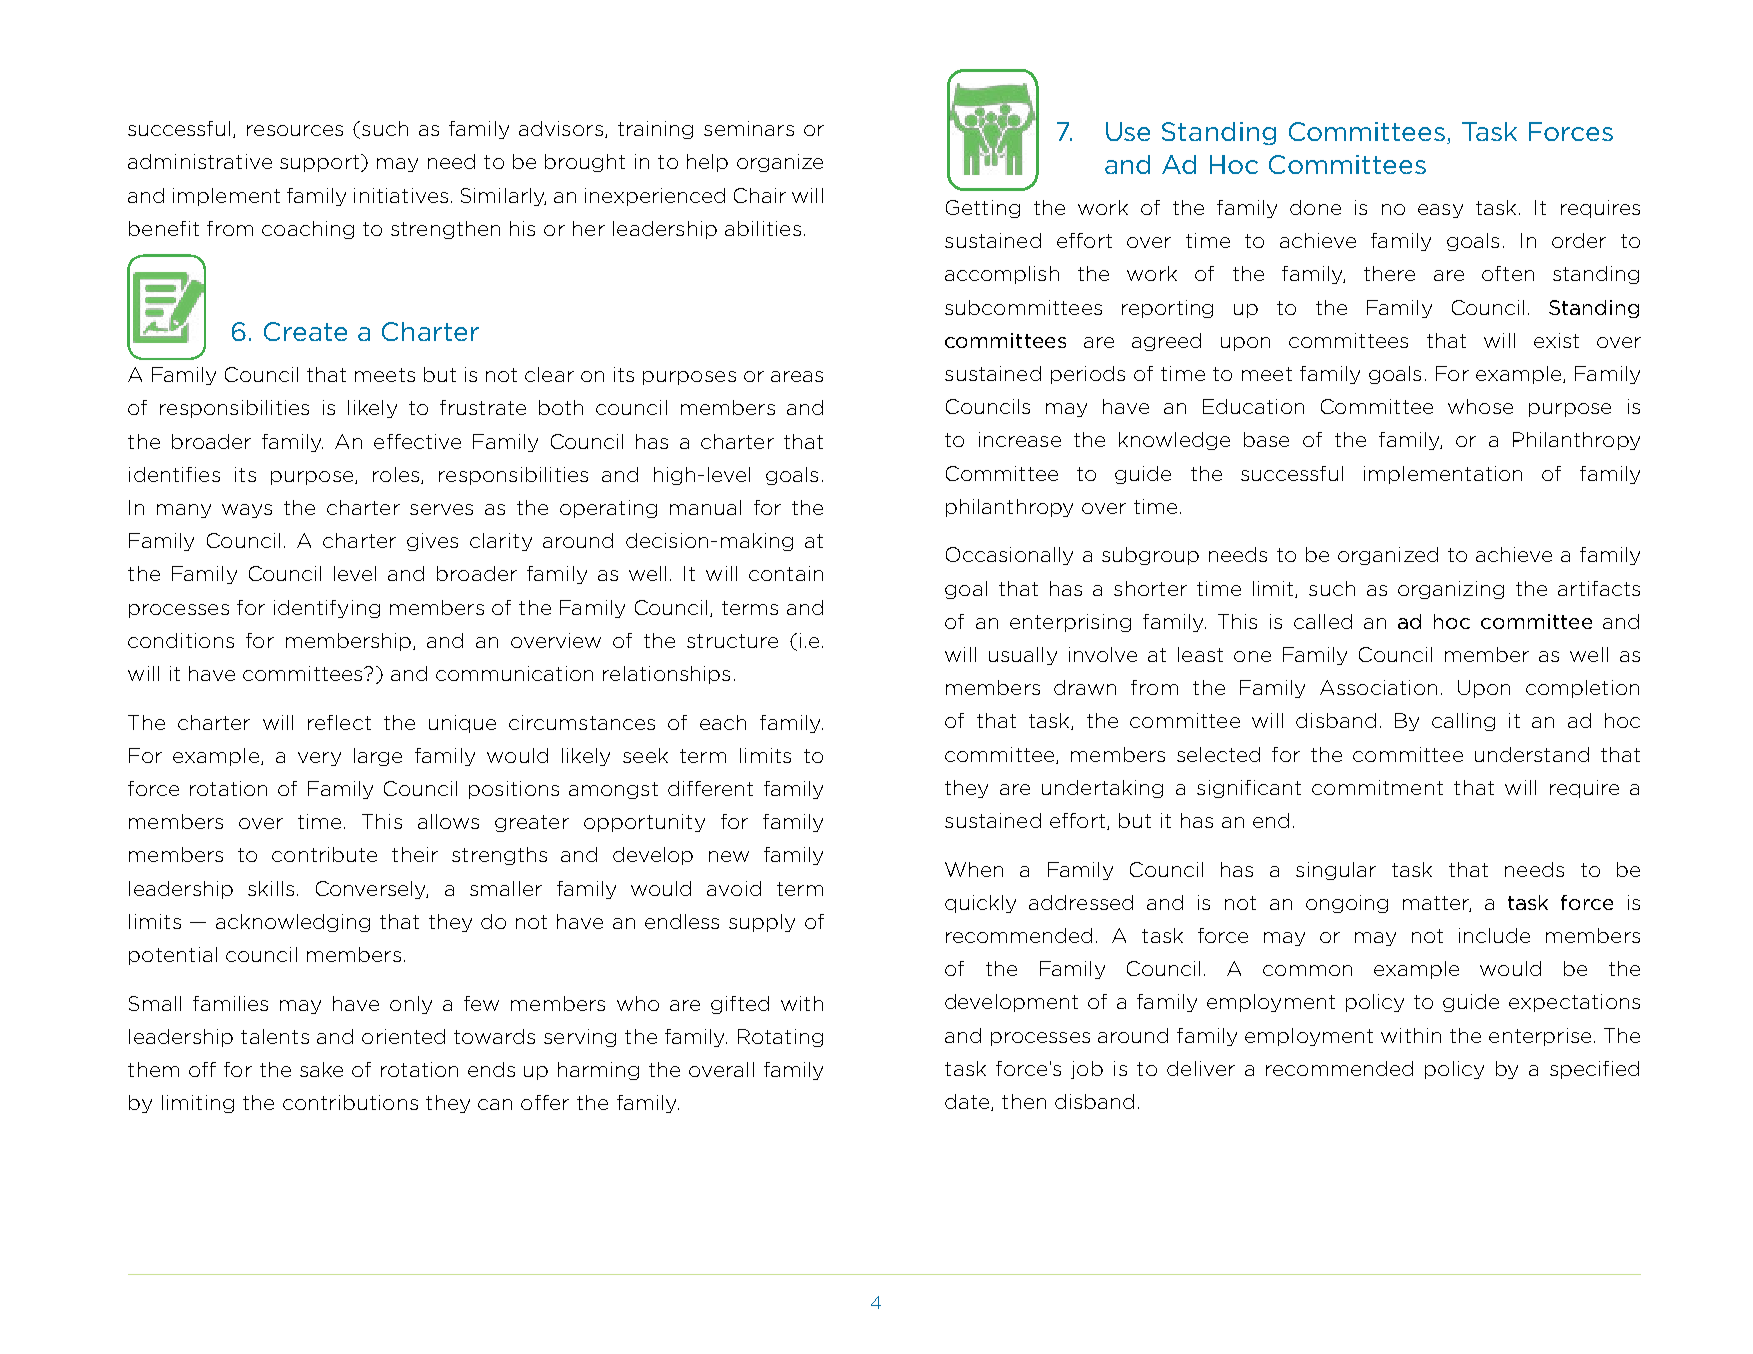 This document has height=1354, width=1753. What do you see at coordinates (1540, 1037) in the document?
I see `enterprise` at bounding box center [1540, 1037].
